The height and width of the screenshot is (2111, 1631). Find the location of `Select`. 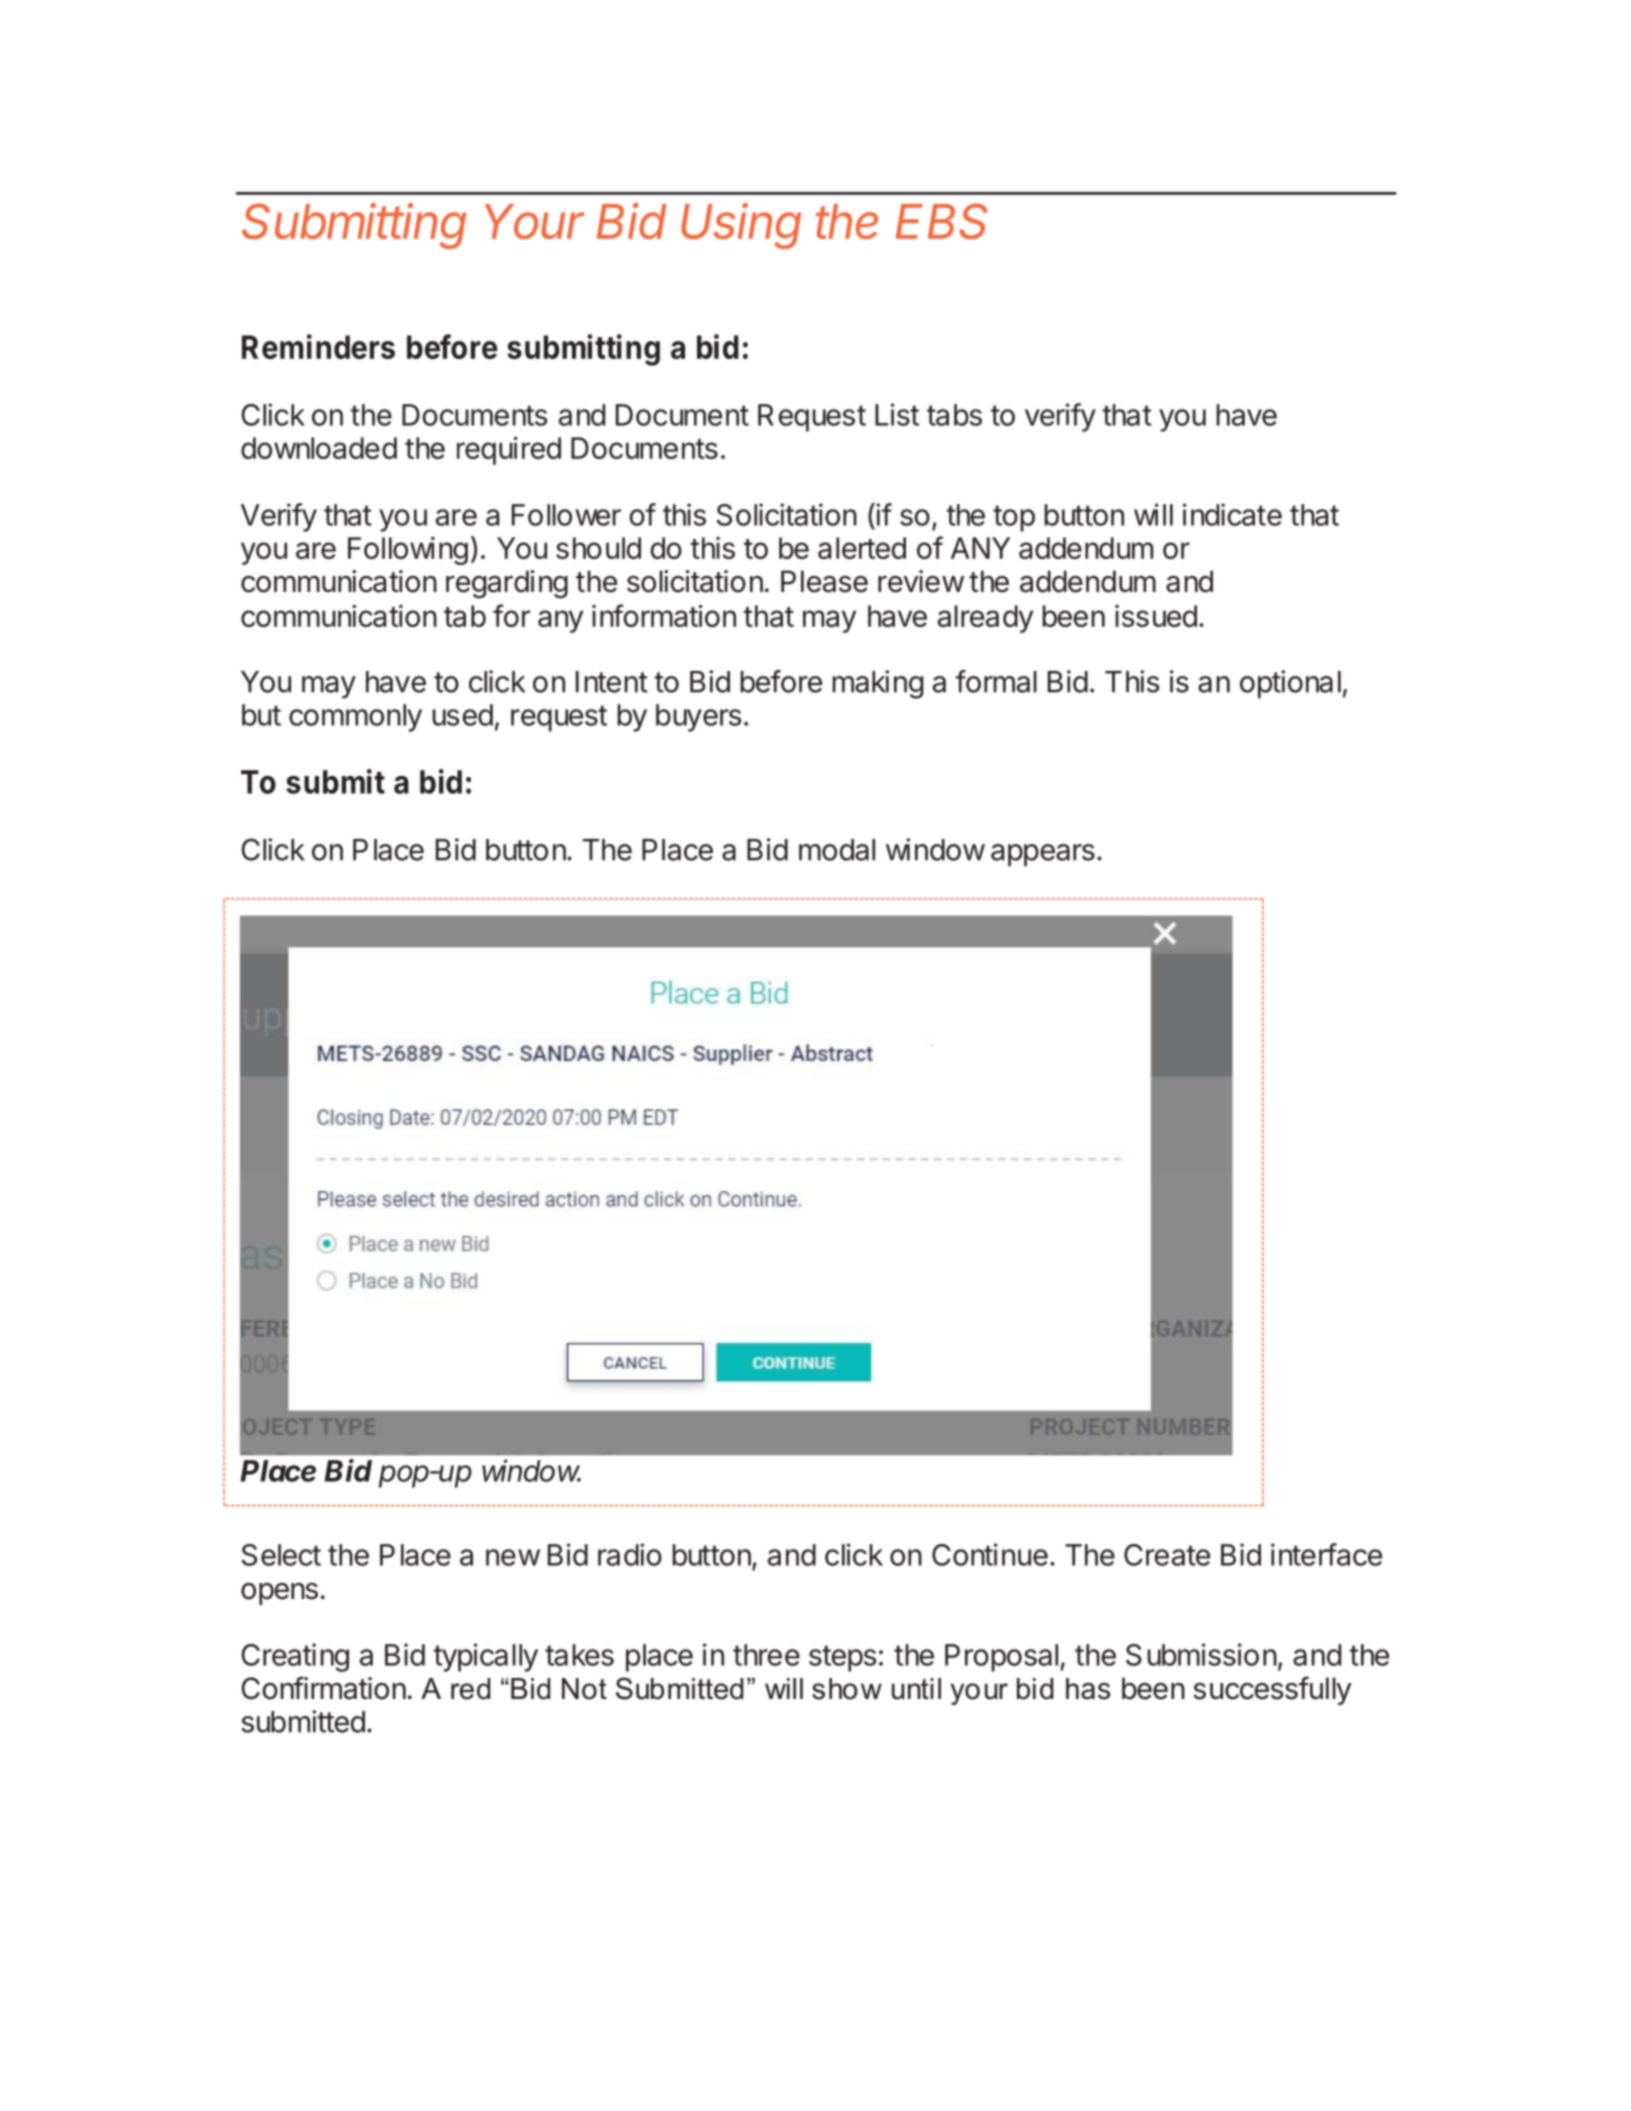

Select is located at coordinates (281, 1555).
